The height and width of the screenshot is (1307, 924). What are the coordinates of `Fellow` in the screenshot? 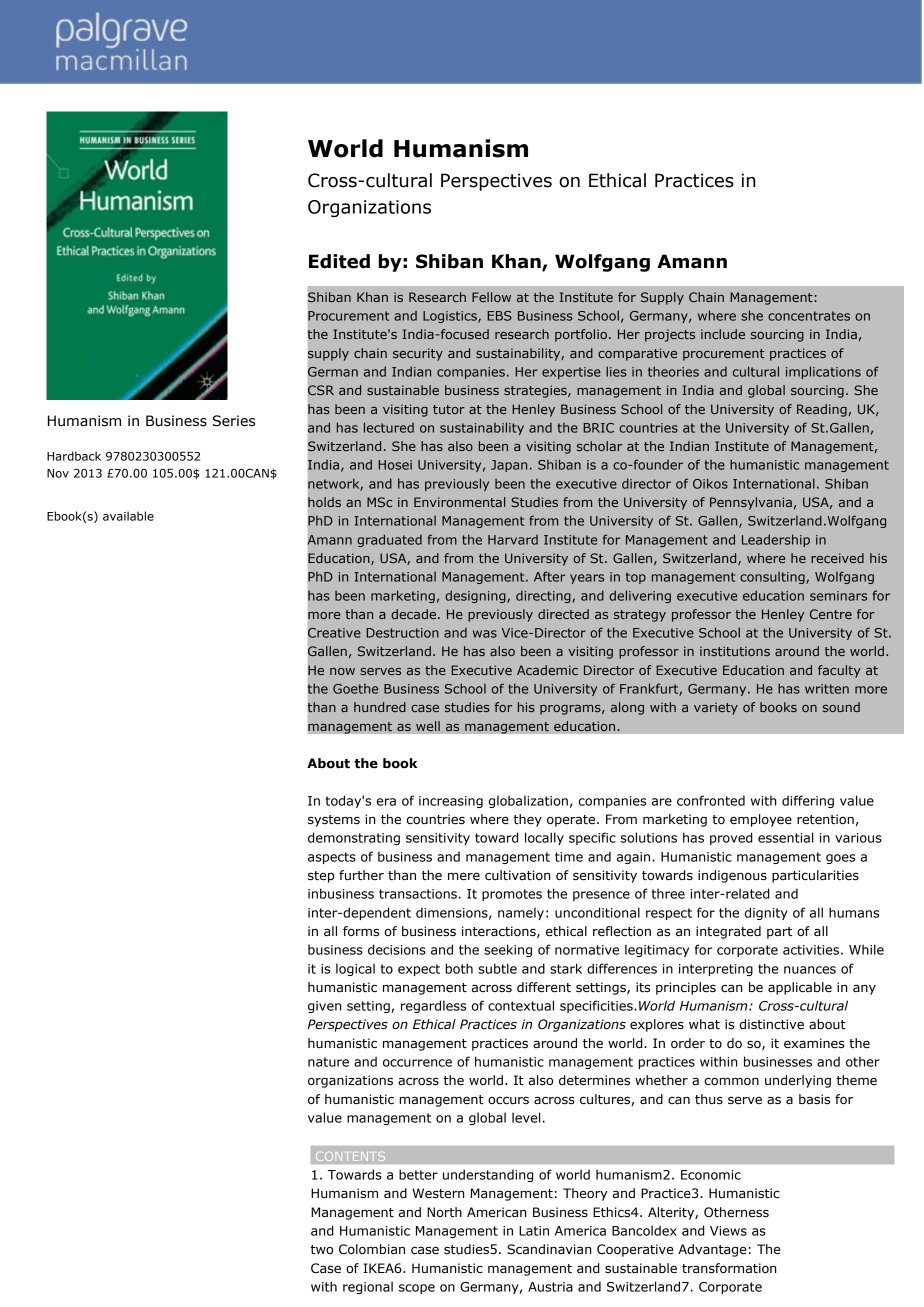 It's located at (491, 297).
